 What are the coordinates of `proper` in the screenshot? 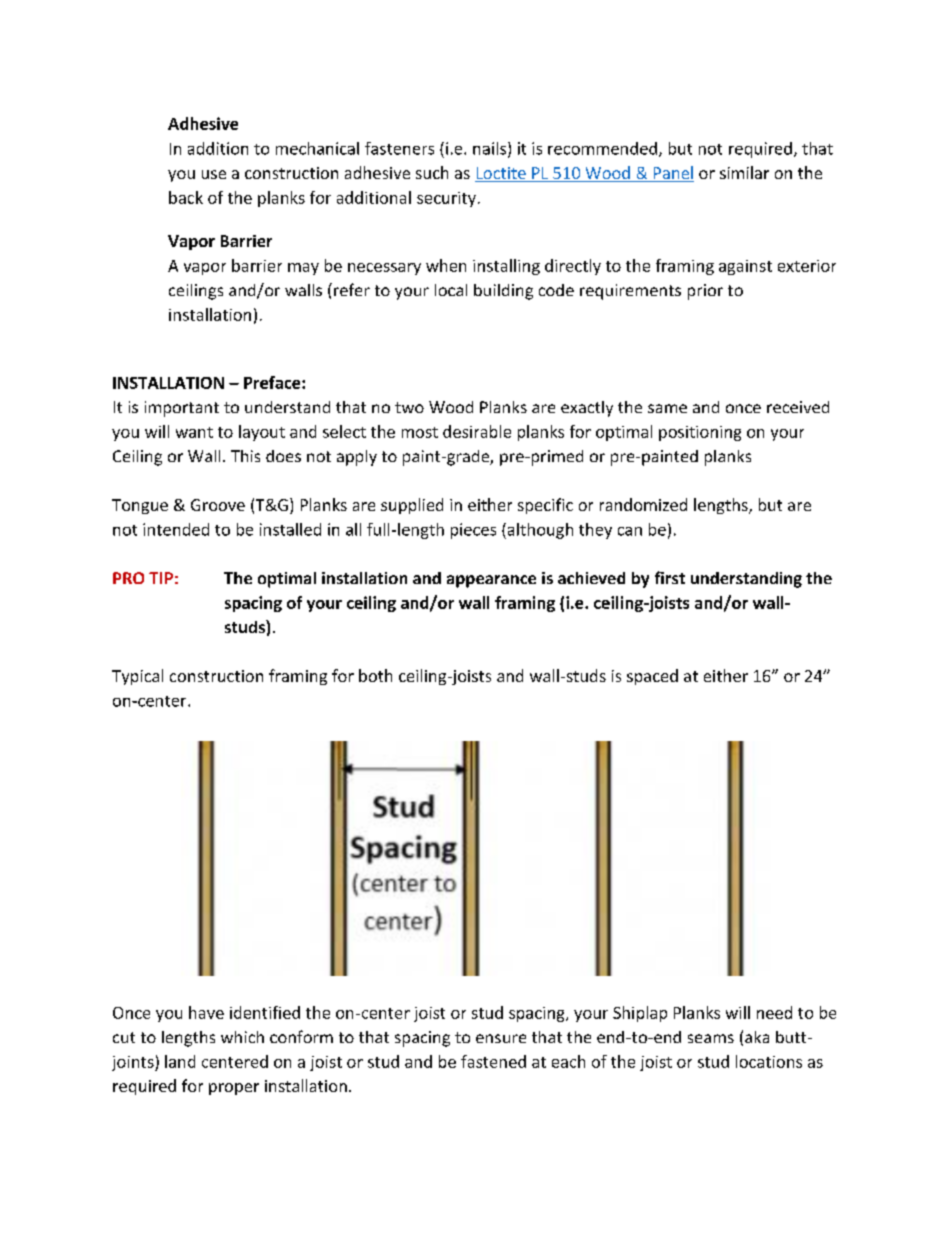 It's located at (234, 1089).
